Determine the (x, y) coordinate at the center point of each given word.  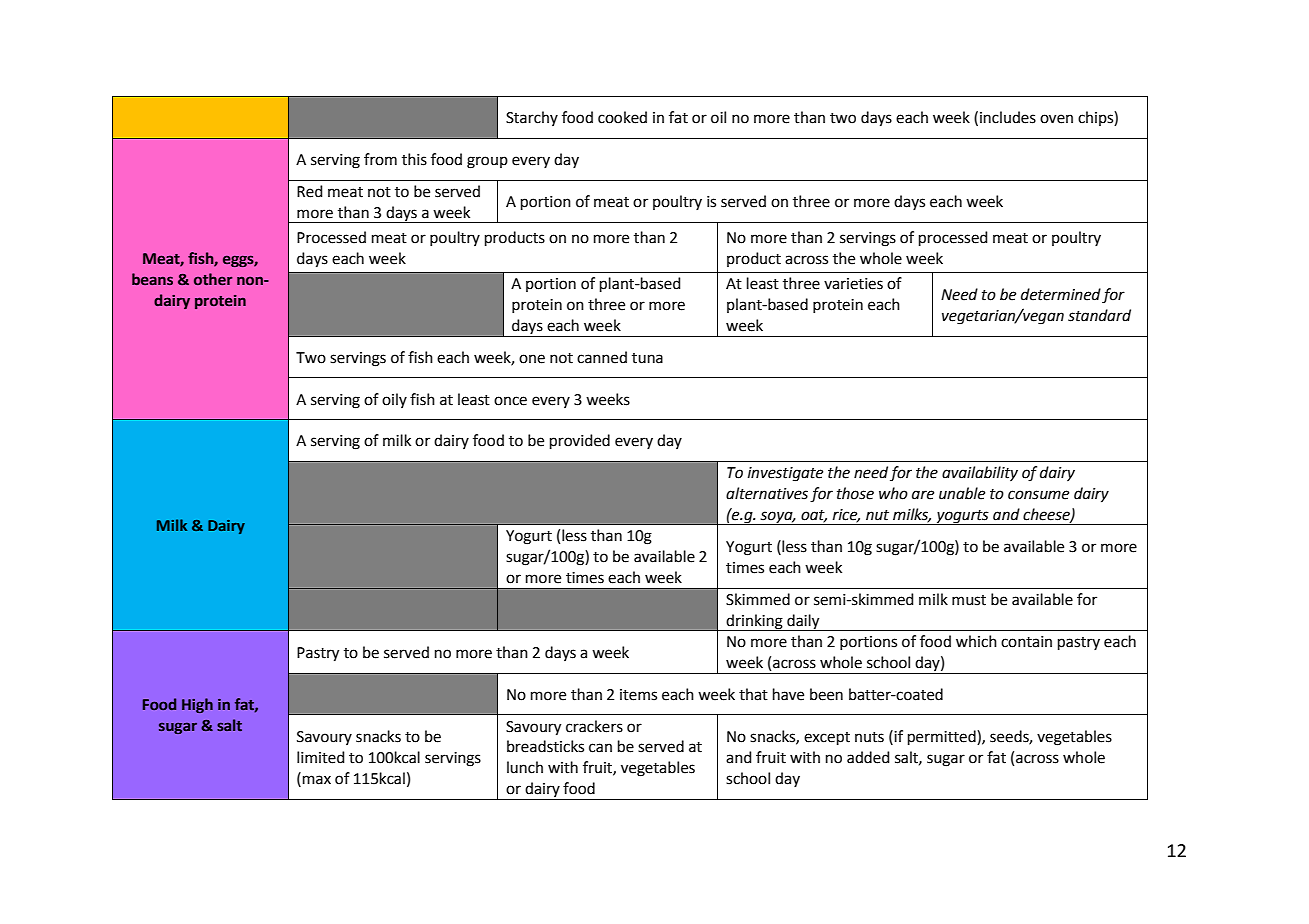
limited (321, 757)
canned (602, 357)
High (197, 705)
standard (1099, 315)
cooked (622, 117)
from (380, 159)
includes (1008, 117)
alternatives (767, 493)
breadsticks (545, 746)
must (969, 600)
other (213, 279)
